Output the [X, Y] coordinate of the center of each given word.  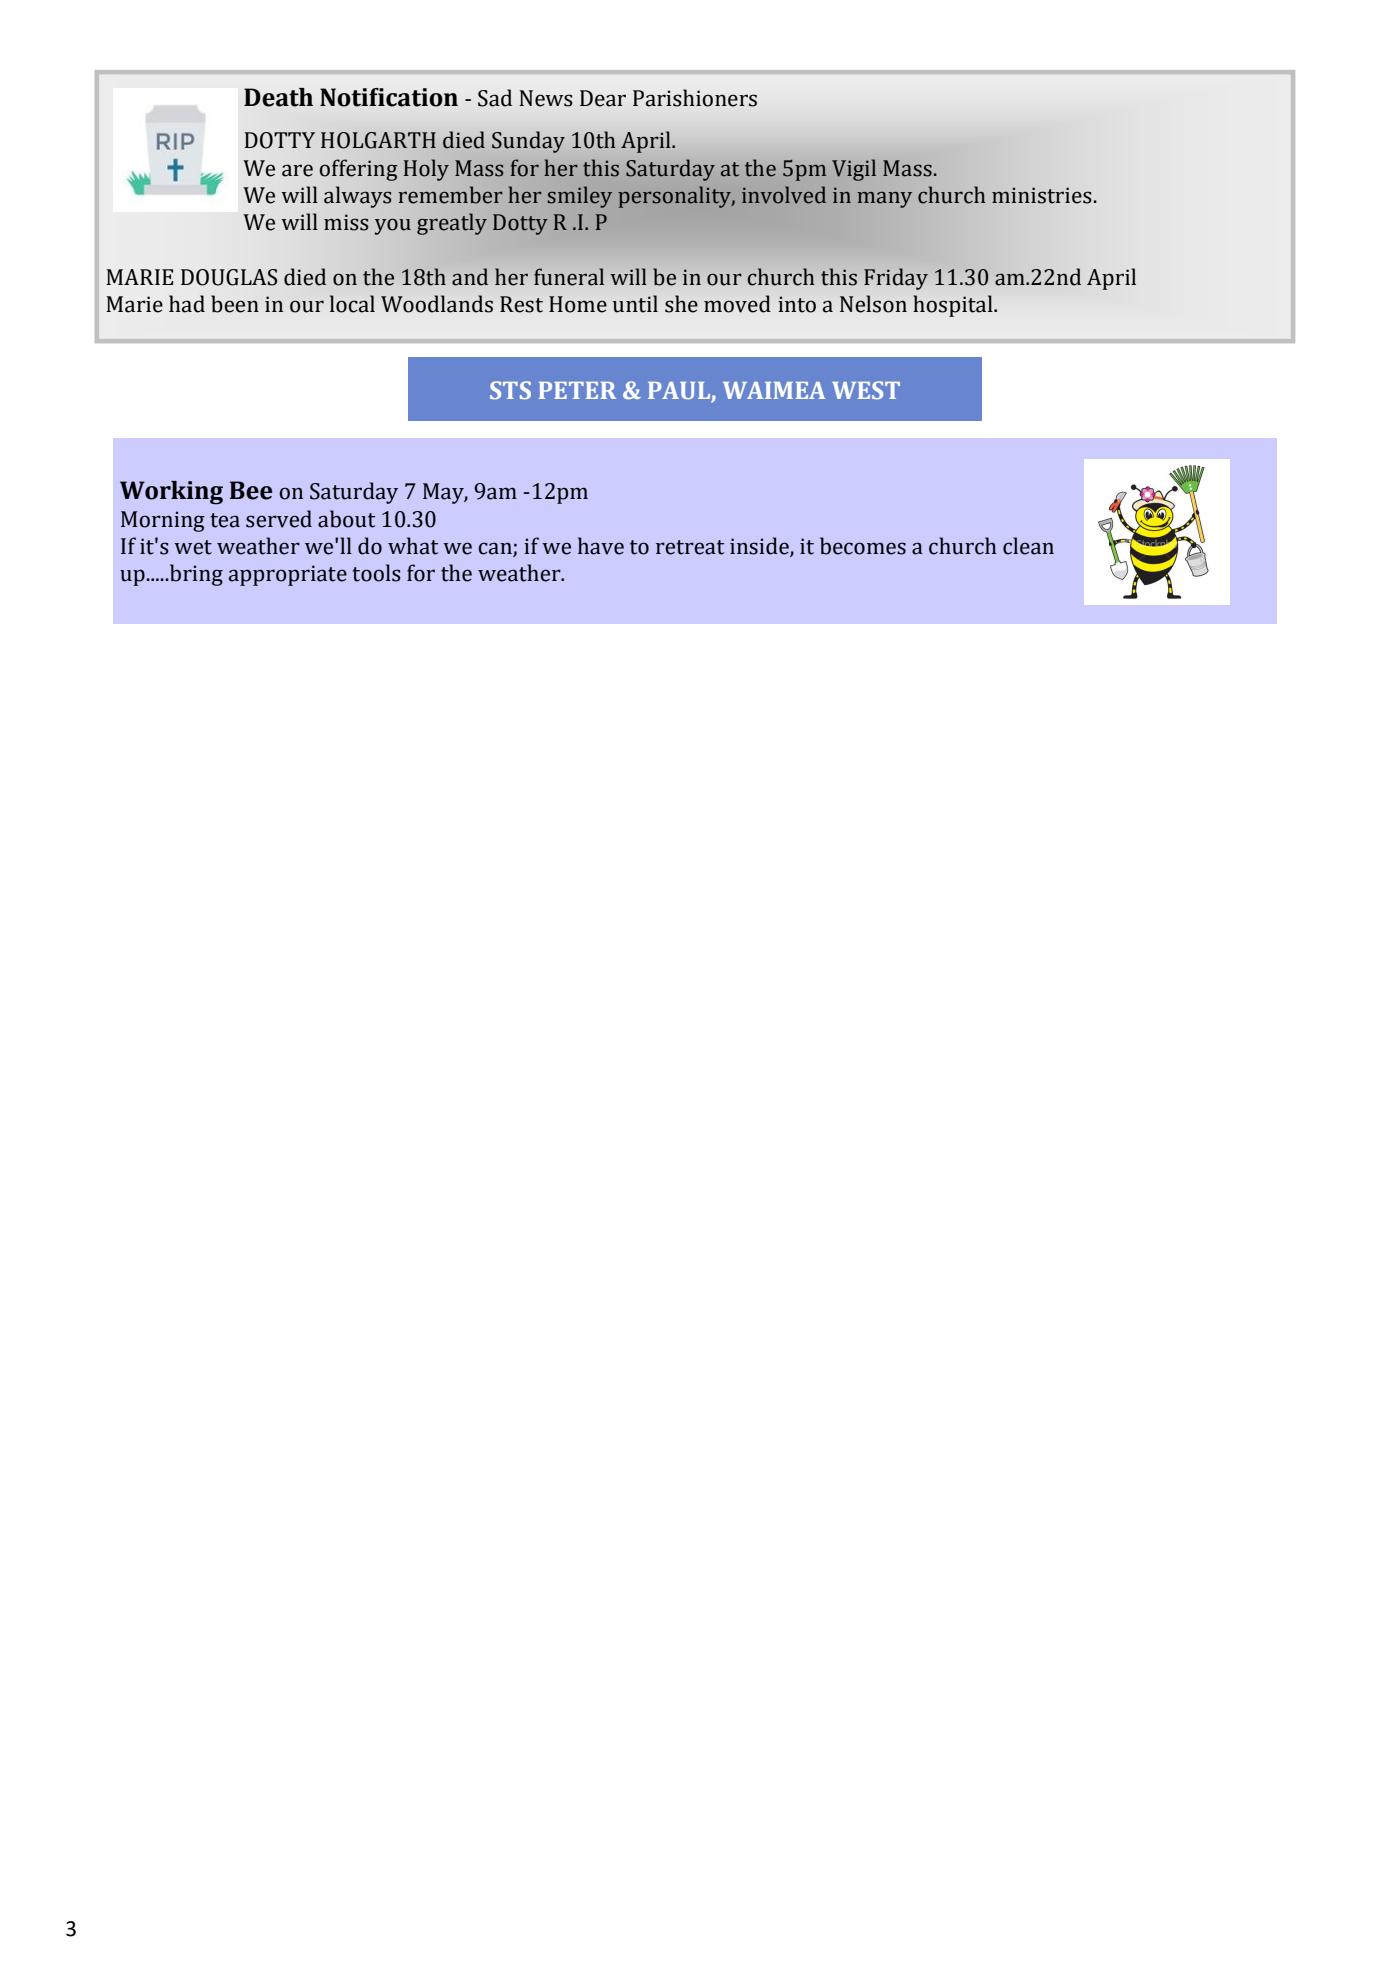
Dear [603, 98]
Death [278, 97]
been [235, 304]
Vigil [854, 170]
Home [578, 304]
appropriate [288, 575]
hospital [954, 306]
